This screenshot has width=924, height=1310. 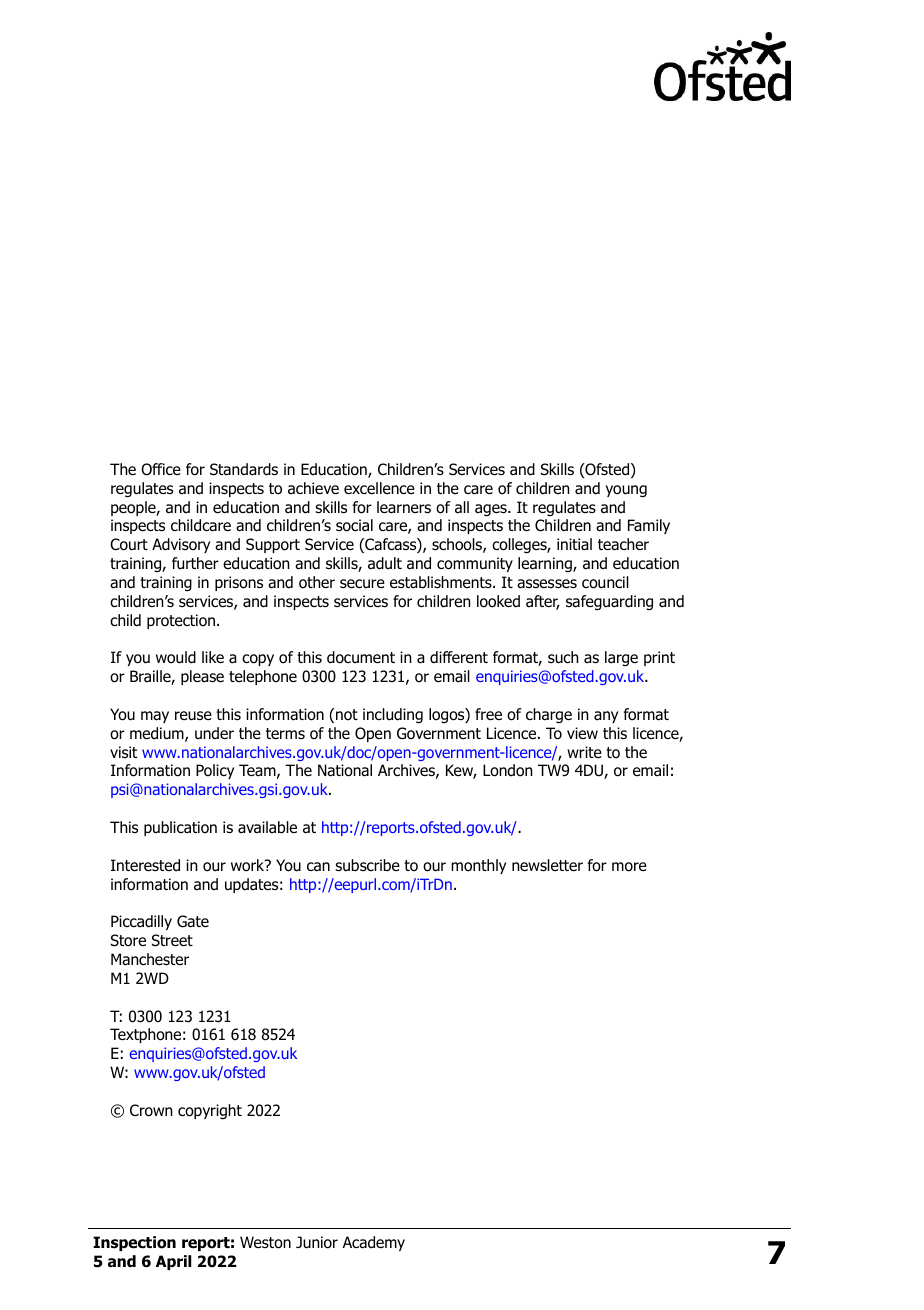 I want to click on document, so click(x=361, y=657).
